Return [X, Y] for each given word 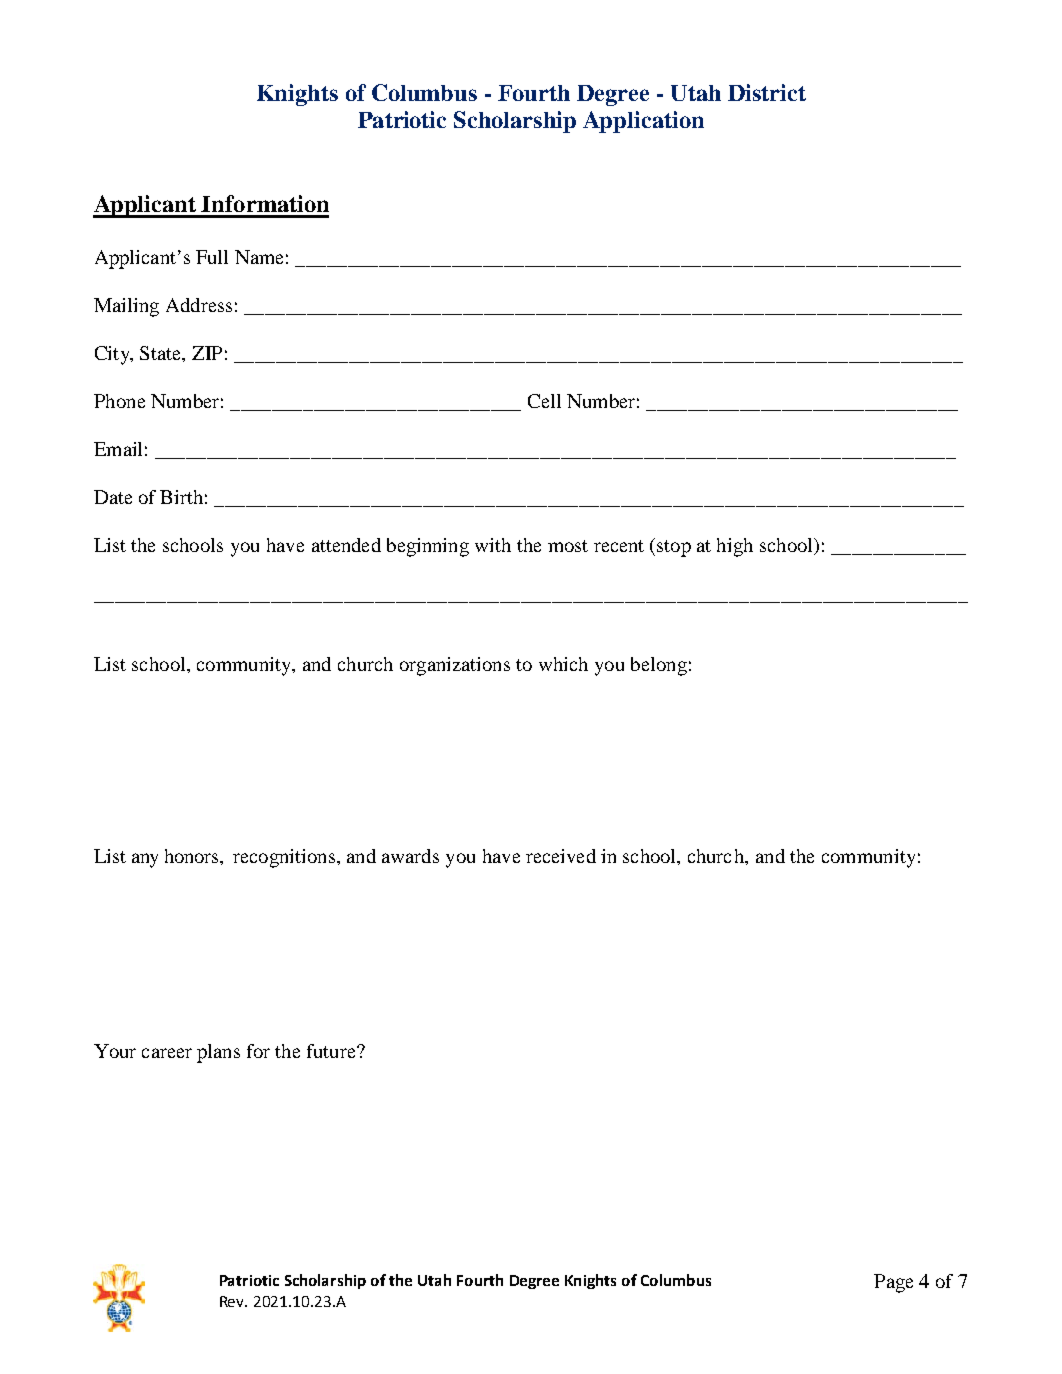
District [767, 92]
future [332, 1051]
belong [659, 666]
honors [193, 857]
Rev [233, 1301]
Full [212, 257]
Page [893, 1283]
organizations [455, 666]
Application [643, 122]
